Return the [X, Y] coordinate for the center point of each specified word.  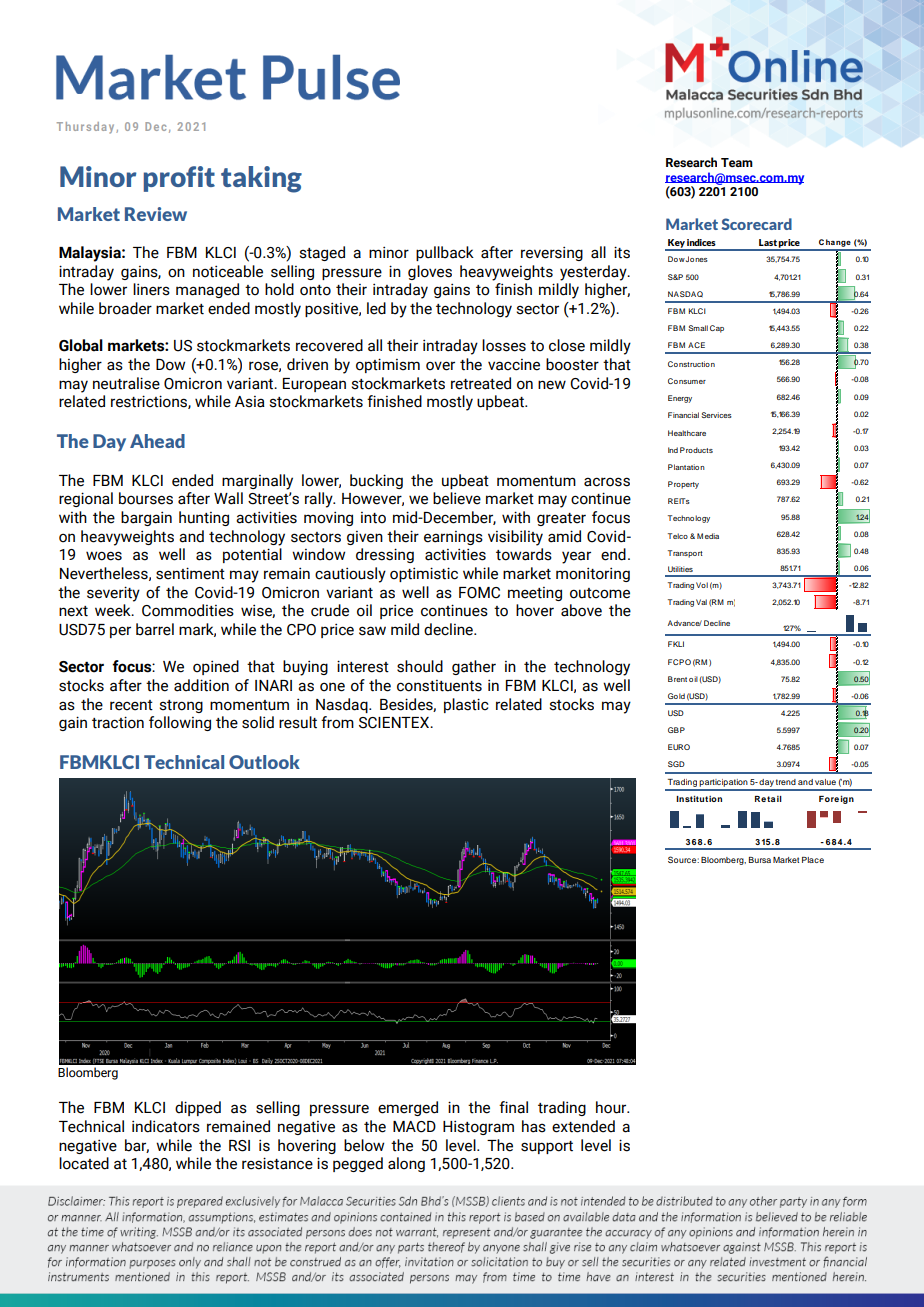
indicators [166, 1126]
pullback [445, 253]
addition [201, 685]
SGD [676, 764]
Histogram [478, 1127]
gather [474, 667]
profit [179, 179]
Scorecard [756, 224]
